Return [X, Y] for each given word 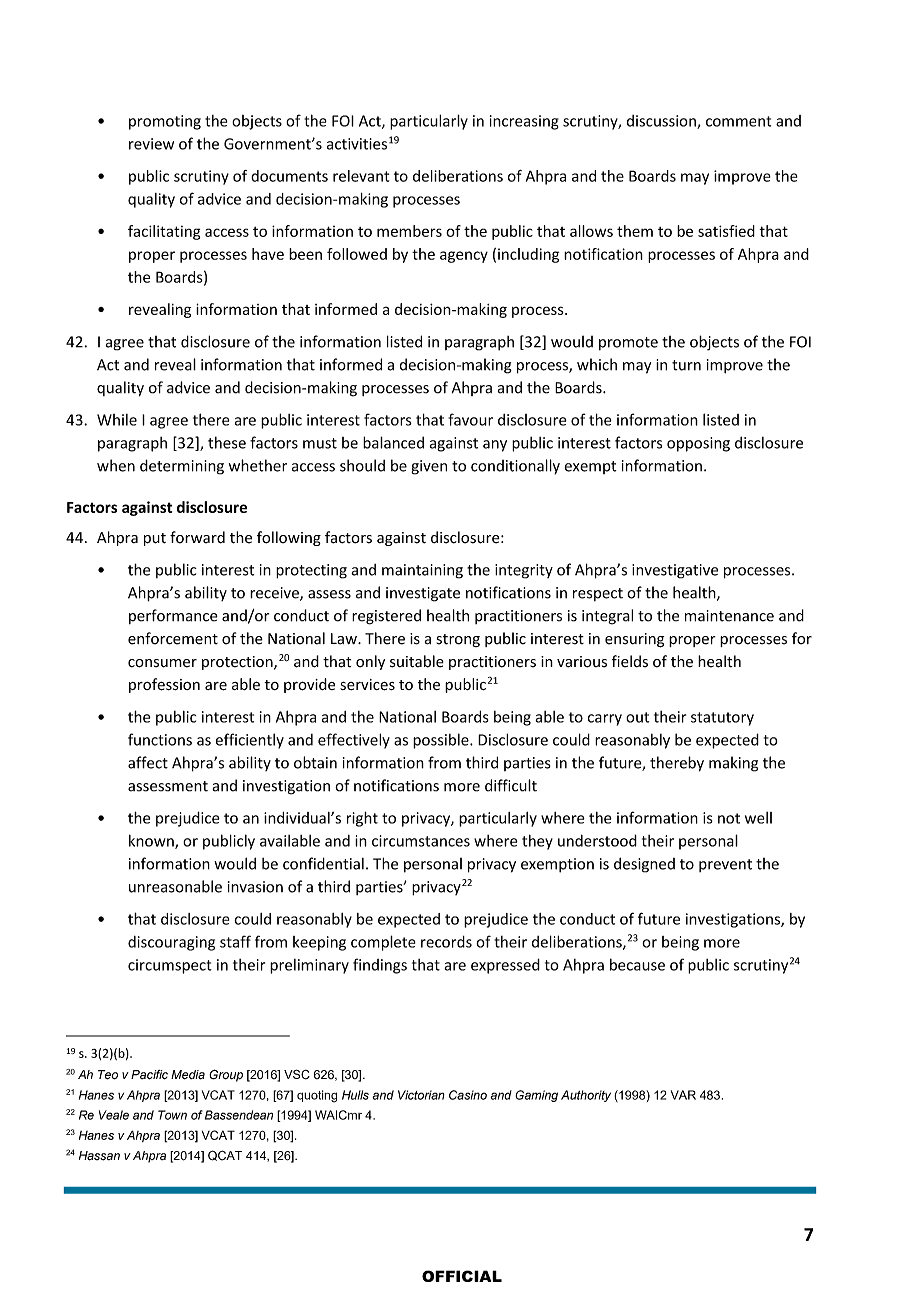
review [151, 144]
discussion [662, 122]
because [637, 964]
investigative [675, 571]
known [152, 841]
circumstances [421, 841]
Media [188, 1075]
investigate [423, 594]
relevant [361, 176]
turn [686, 365]
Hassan [99, 1156]
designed [644, 865]
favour [470, 419]
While [117, 420]
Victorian [421, 1095]
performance [173, 616]
